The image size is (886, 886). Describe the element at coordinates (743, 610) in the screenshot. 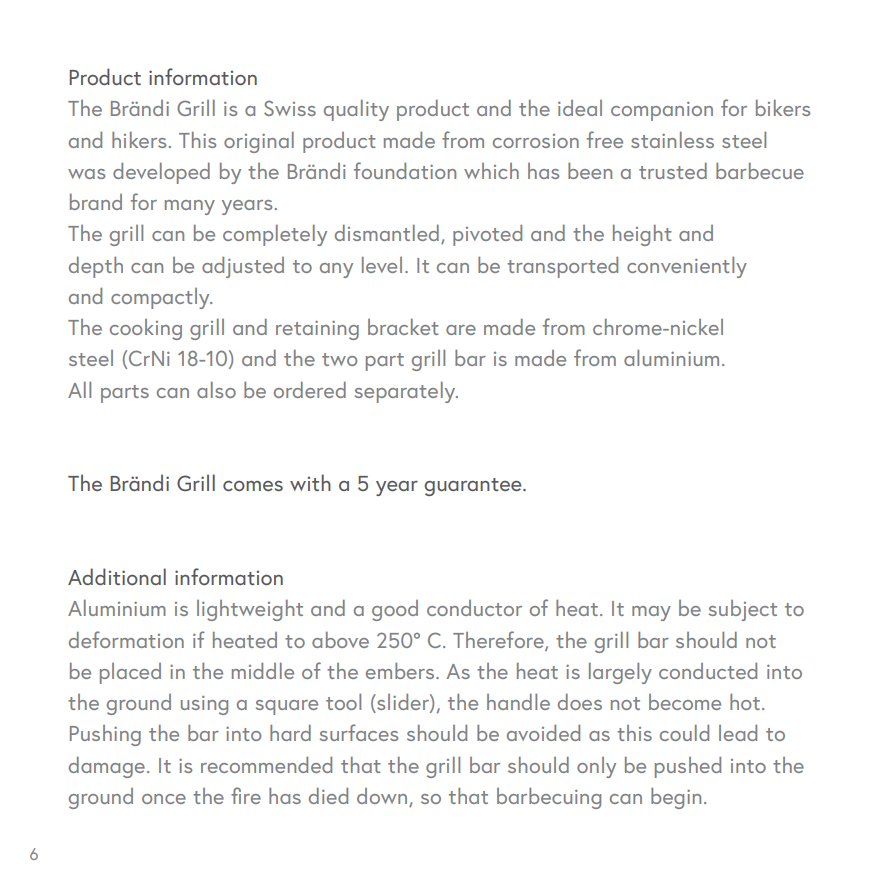

I see `subject` at that location.
